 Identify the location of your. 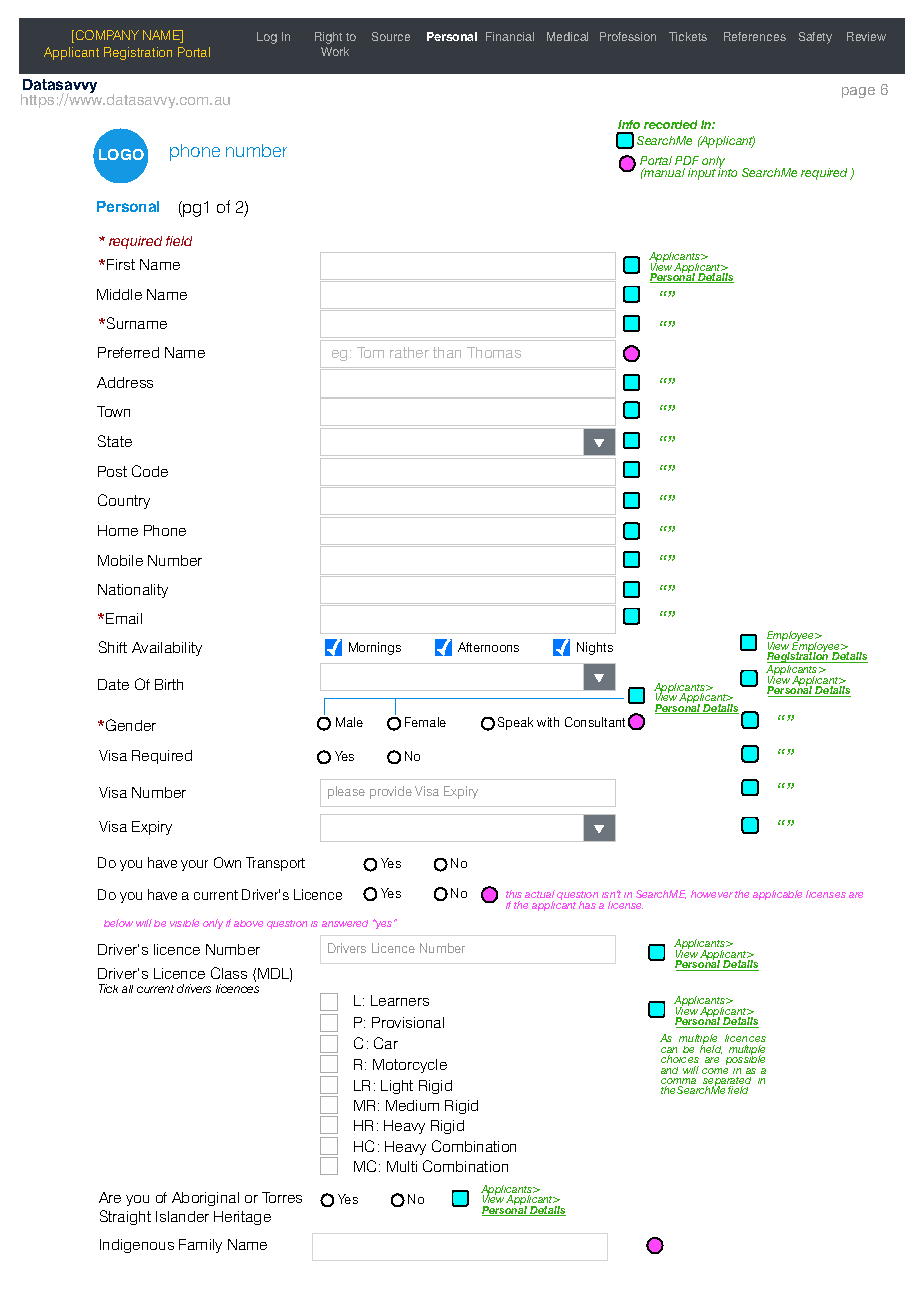
(194, 865).
